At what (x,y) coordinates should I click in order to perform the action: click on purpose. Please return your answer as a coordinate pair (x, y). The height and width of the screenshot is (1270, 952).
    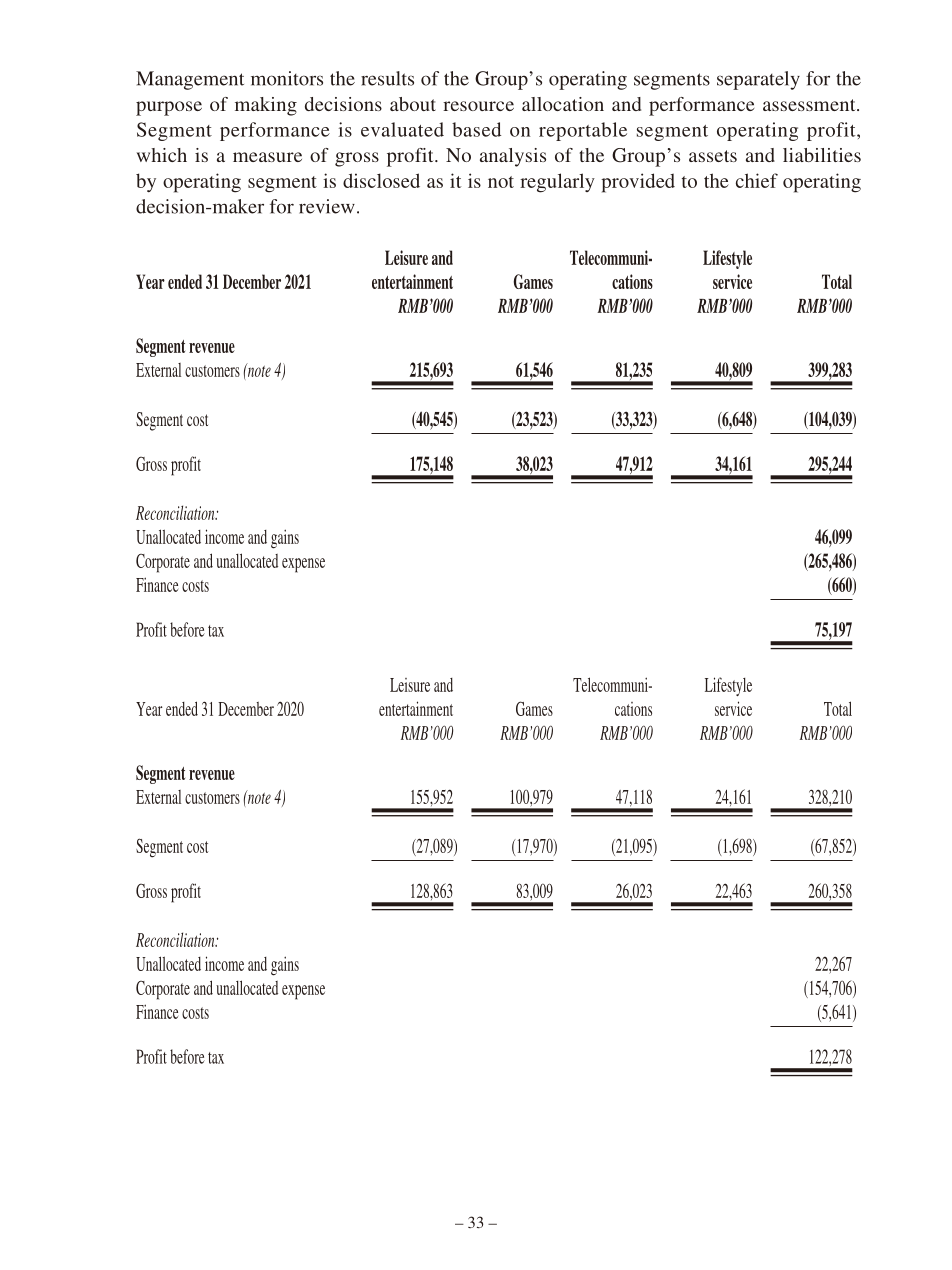
    Looking at the image, I should click on (169, 108).
